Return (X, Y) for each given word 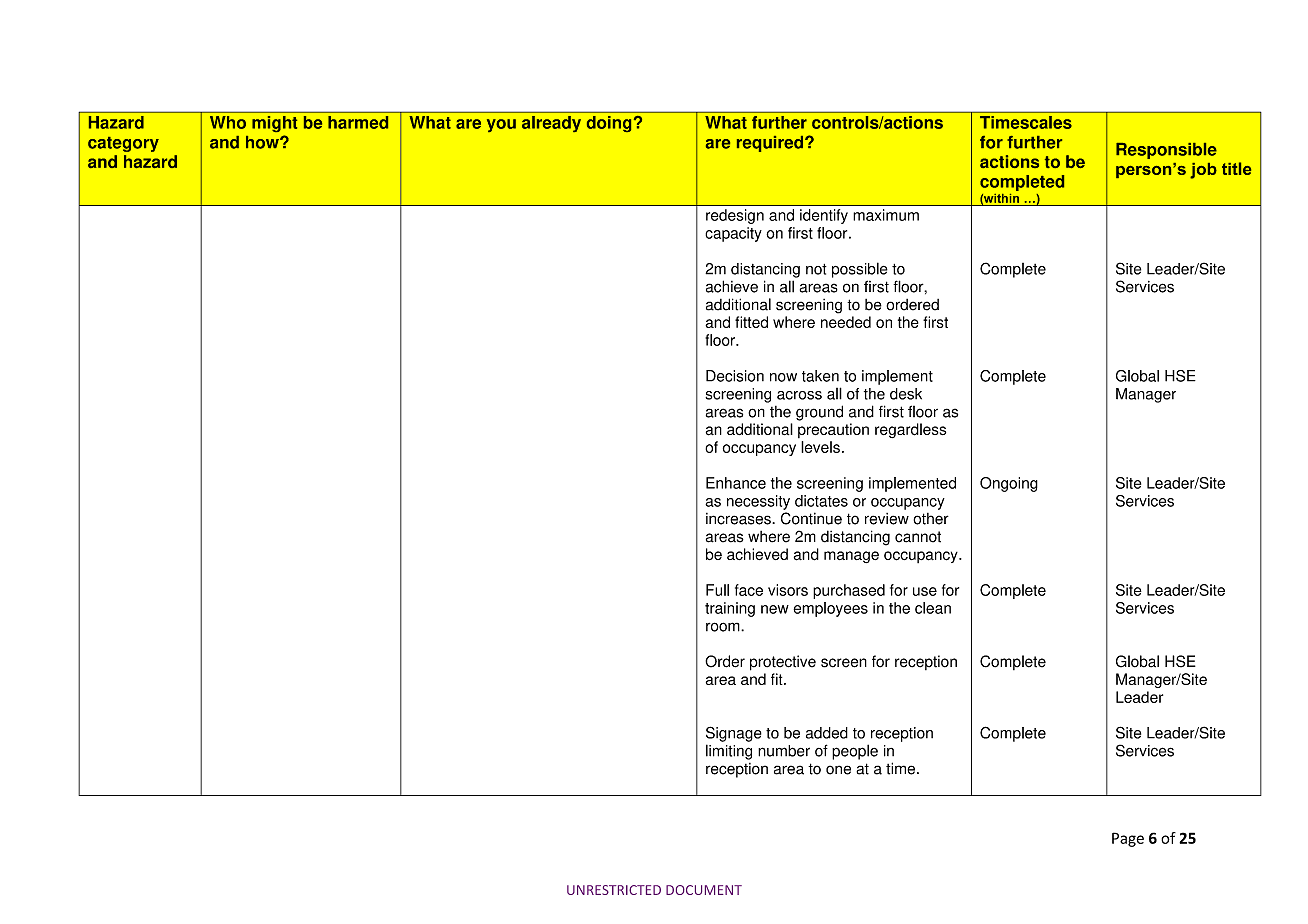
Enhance (736, 483)
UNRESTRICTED (614, 890)
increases (739, 519)
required (770, 144)
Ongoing (1009, 484)
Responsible (1166, 151)
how (263, 142)
